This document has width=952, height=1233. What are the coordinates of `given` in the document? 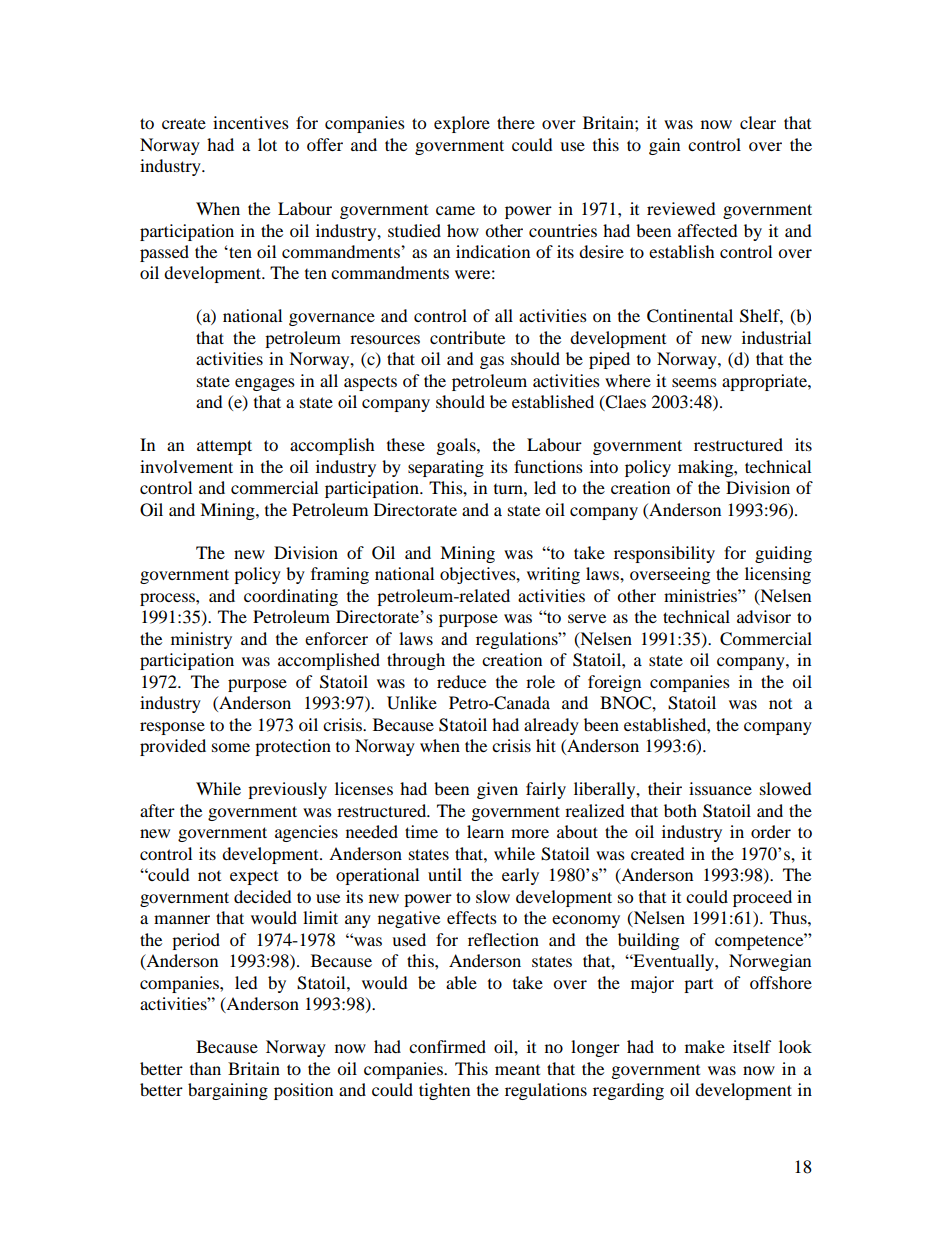 It's located at (497, 790).
